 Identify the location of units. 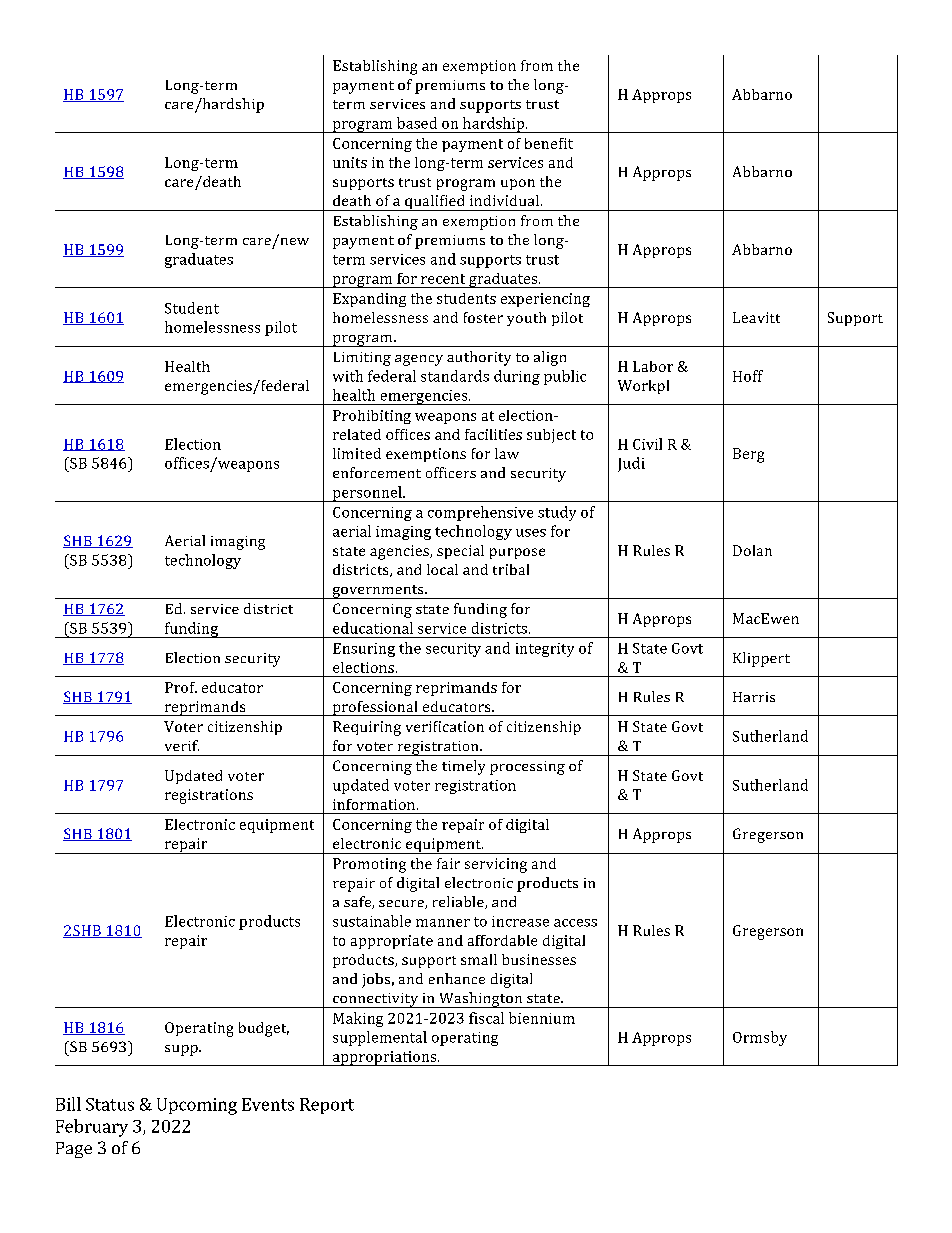
(350, 162).
